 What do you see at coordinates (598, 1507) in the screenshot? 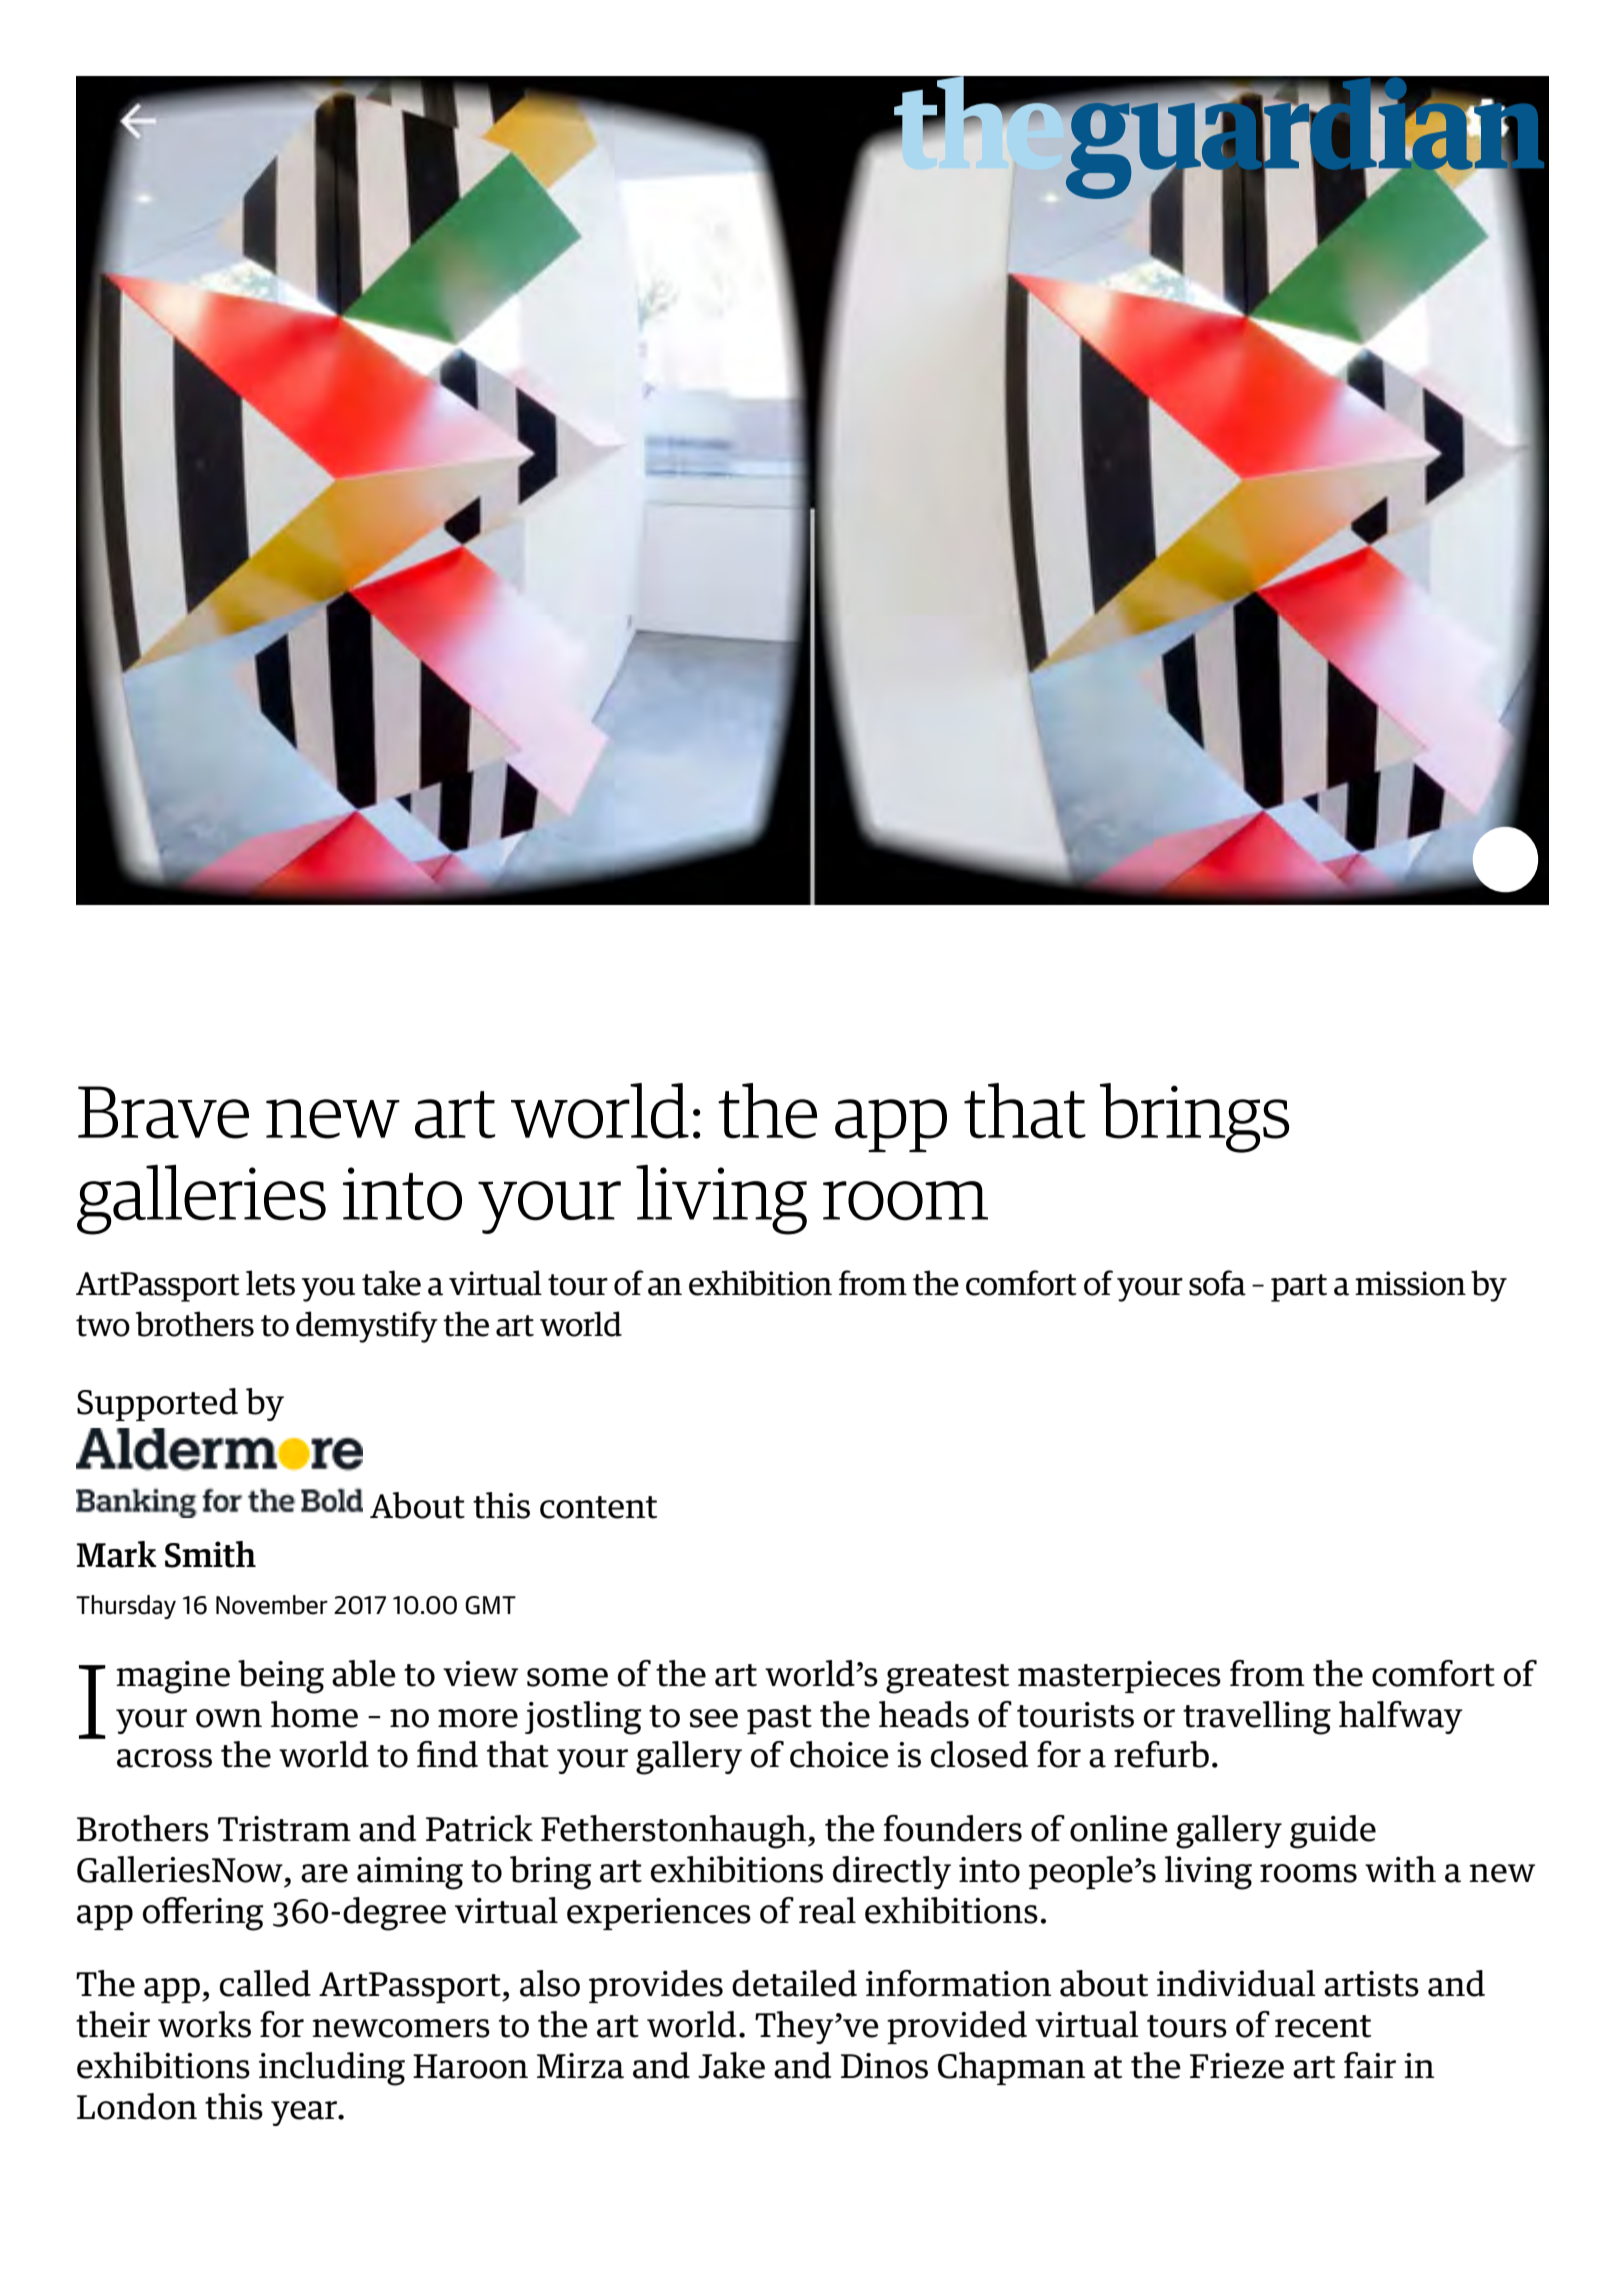
I see `content` at bounding box center [598, 1507].
